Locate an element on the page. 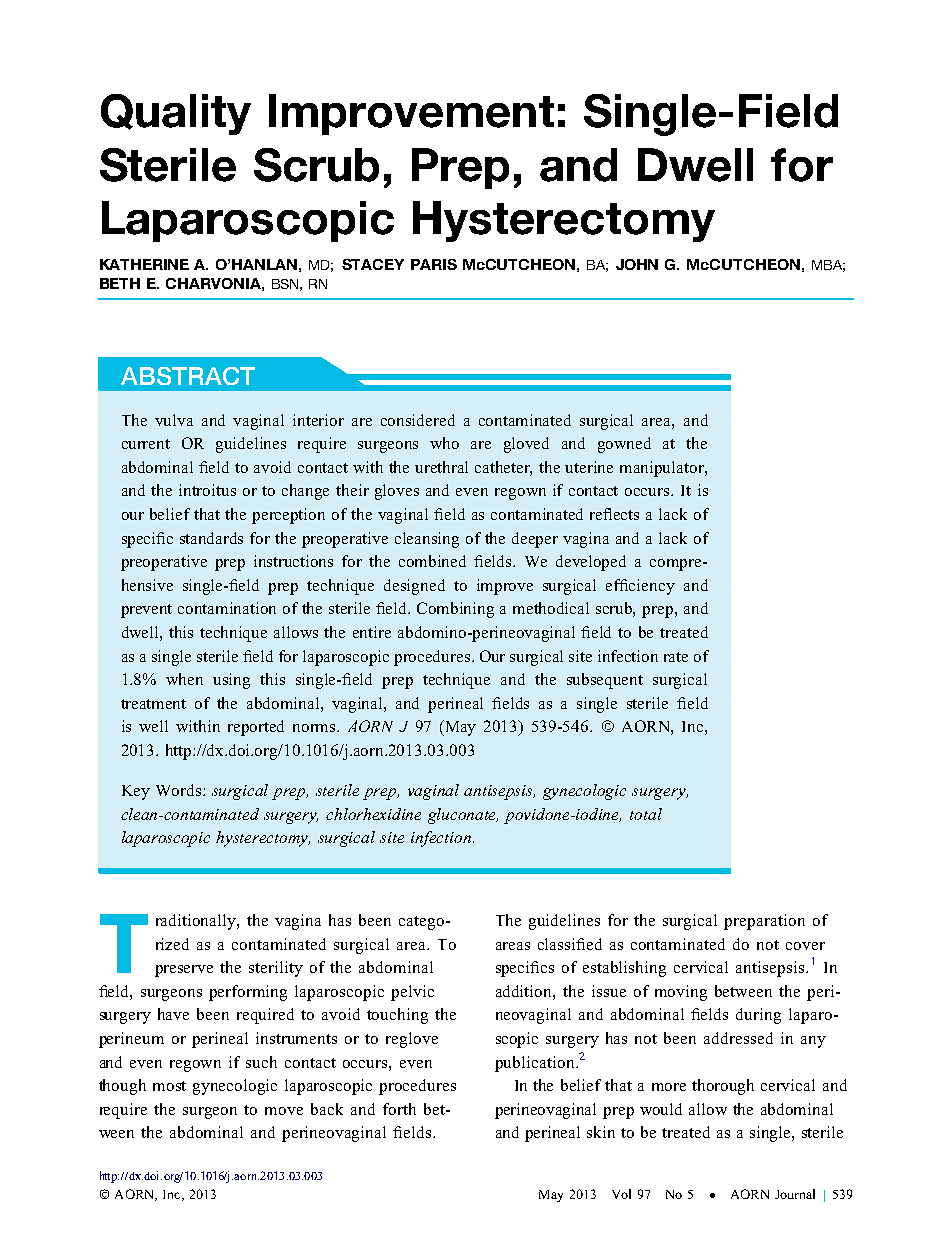 This image has width=952, height=1237. urethral is located at coordinates (441, 467).
